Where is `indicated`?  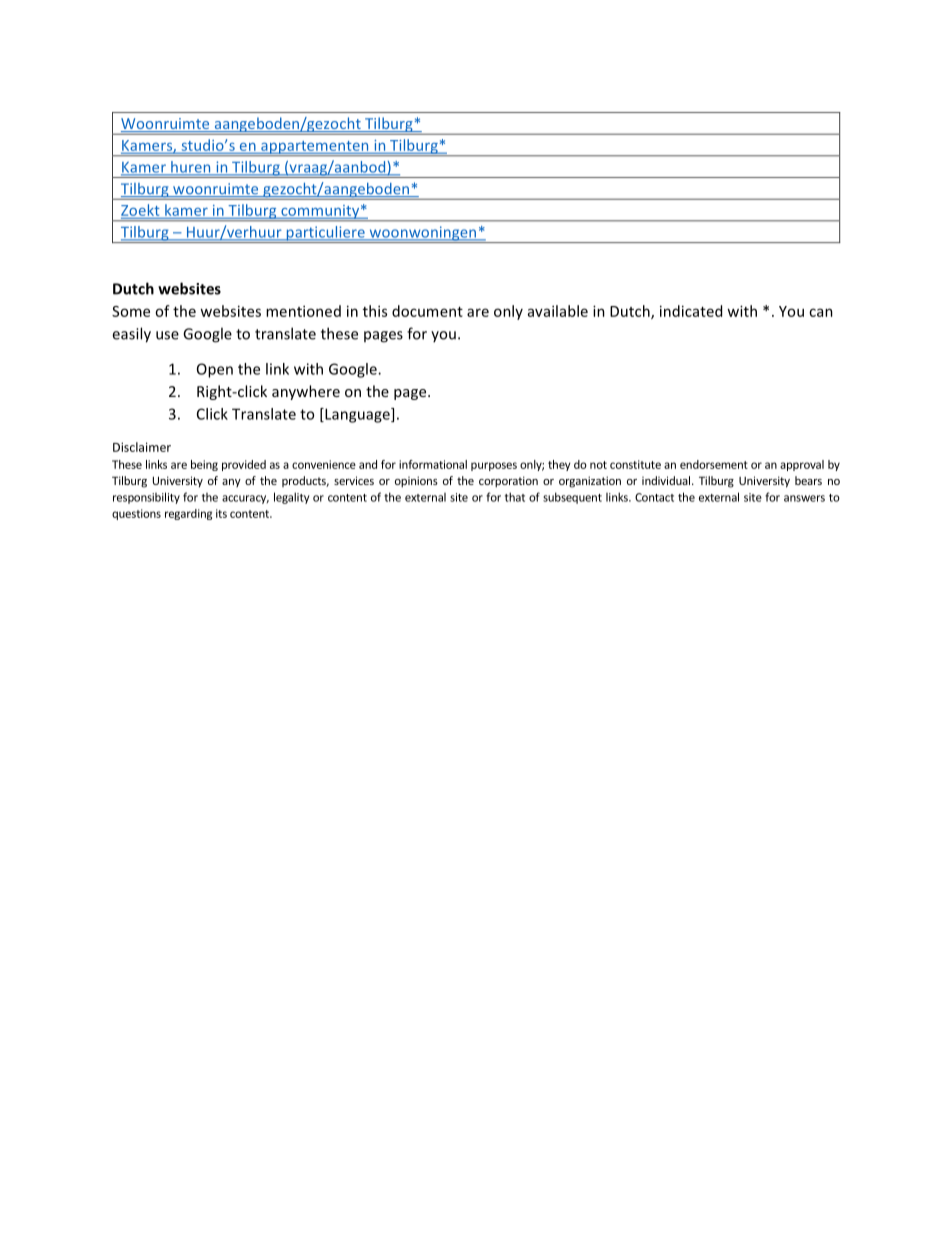
indicated is located at coordinates (691, 311).
